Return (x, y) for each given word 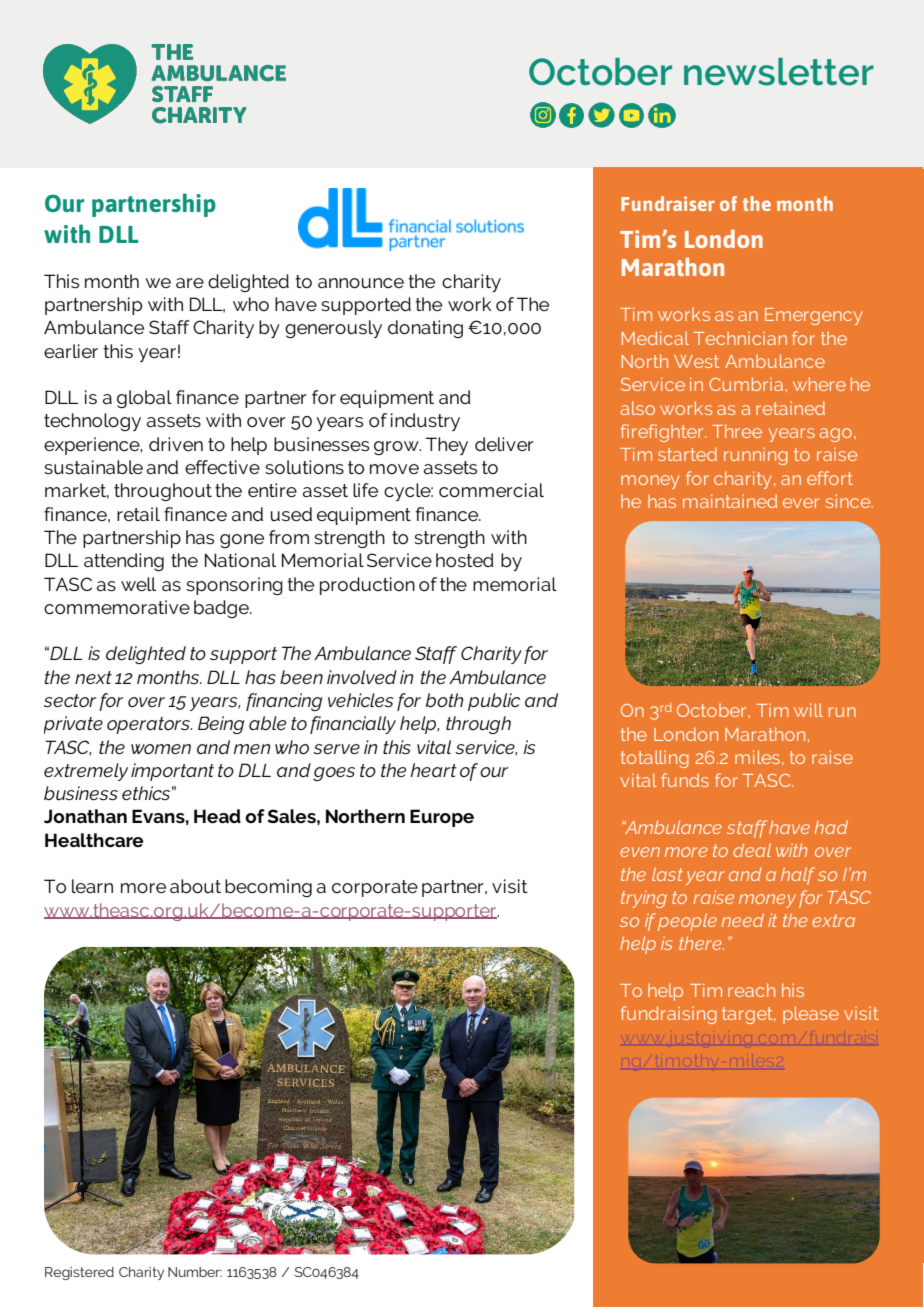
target (748, 1015)
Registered (79, 1273)
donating (425, 329)
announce (361, 283)
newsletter (779, 72)
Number (195, 1272)
